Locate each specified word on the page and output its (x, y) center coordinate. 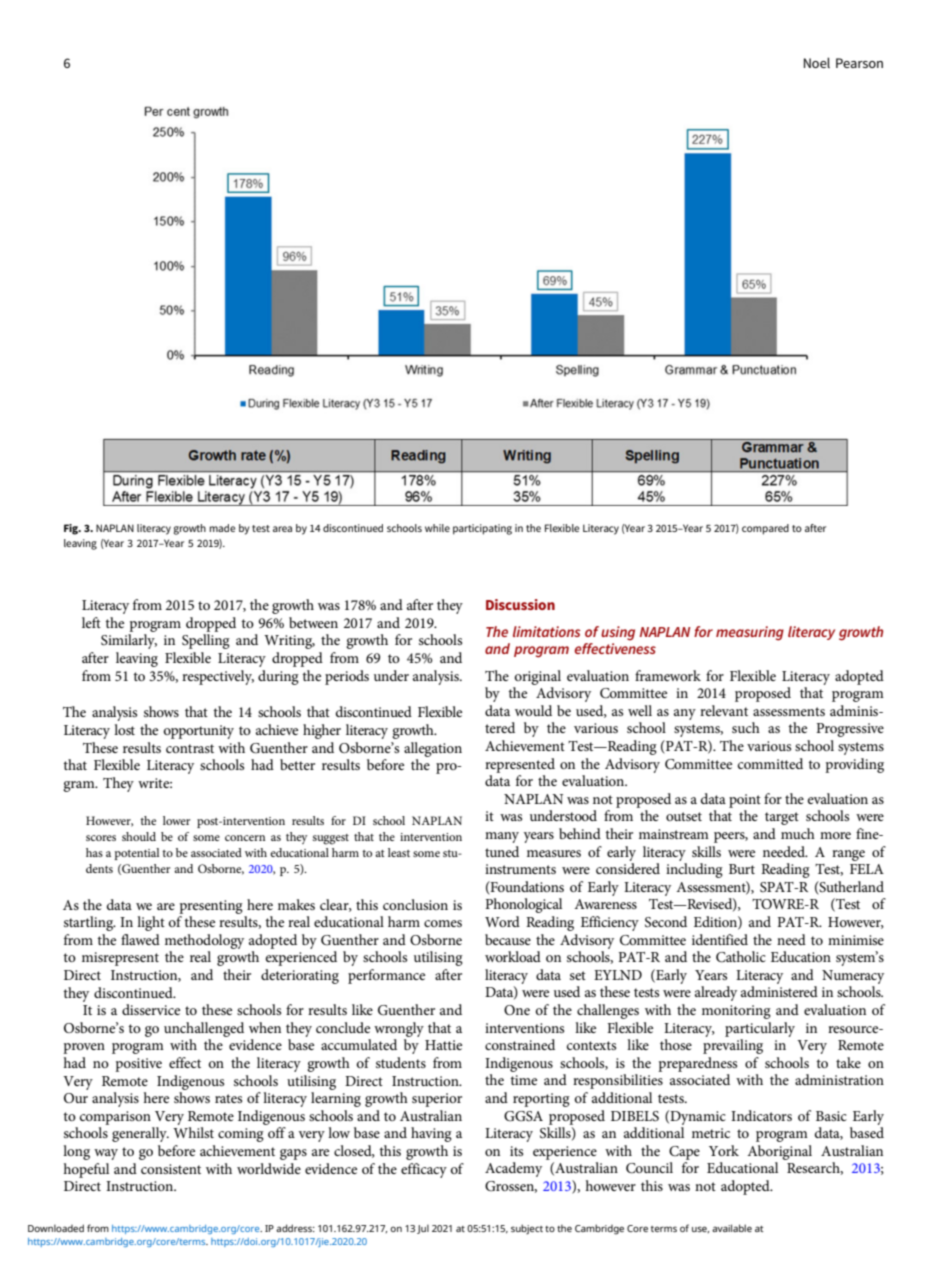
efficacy (424, 1170)
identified (720, 939)
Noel (817, 62)
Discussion (520, 604)
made (222, 528)
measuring (750, 633)
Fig (72, 529)
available (732, 1228)
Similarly (129, 641)
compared (765, 529)
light (151, 923)
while (437, 528)
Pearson (859, 63)
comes (443, 923)
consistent (171, 1169)
